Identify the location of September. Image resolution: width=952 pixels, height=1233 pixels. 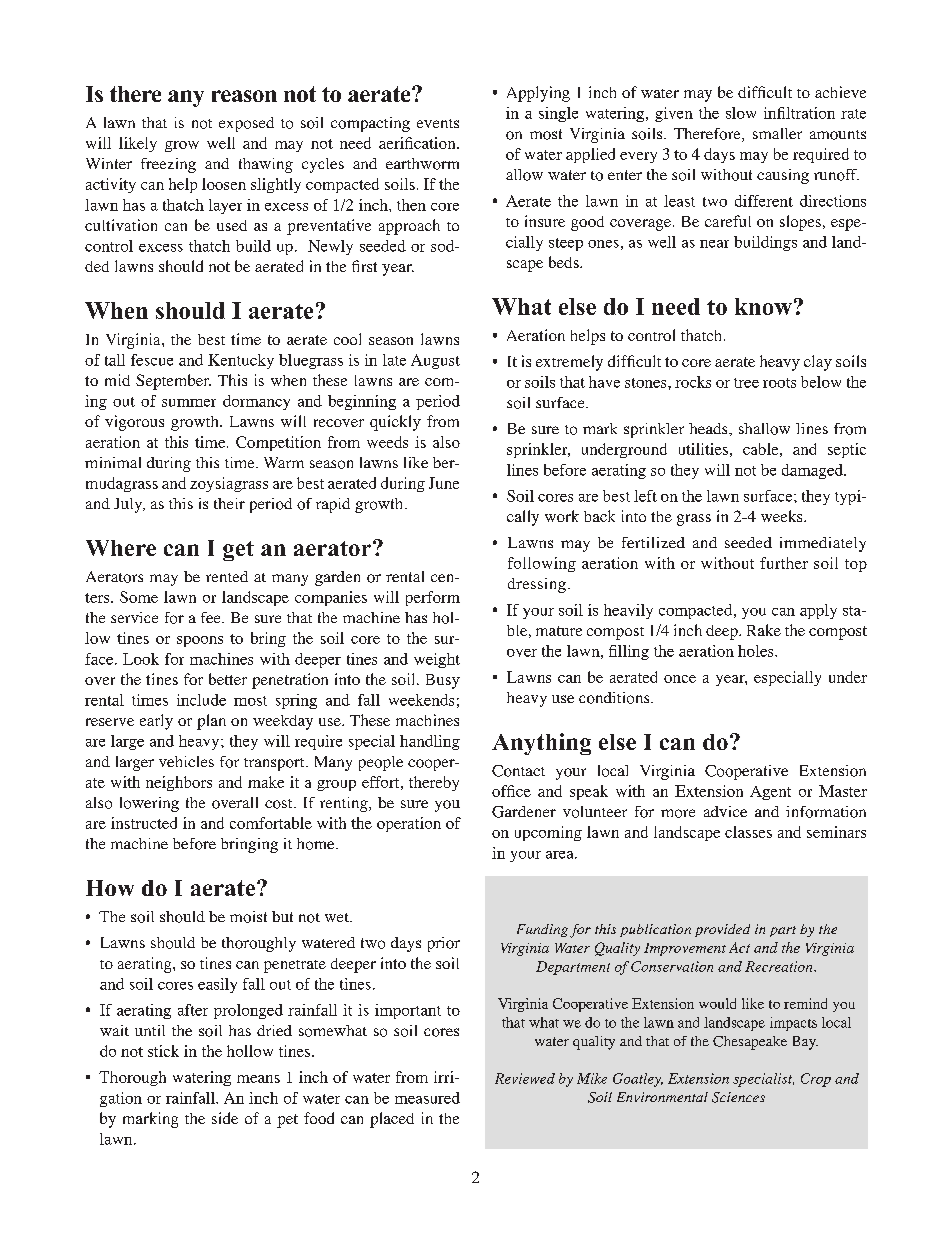
(173, 382).
